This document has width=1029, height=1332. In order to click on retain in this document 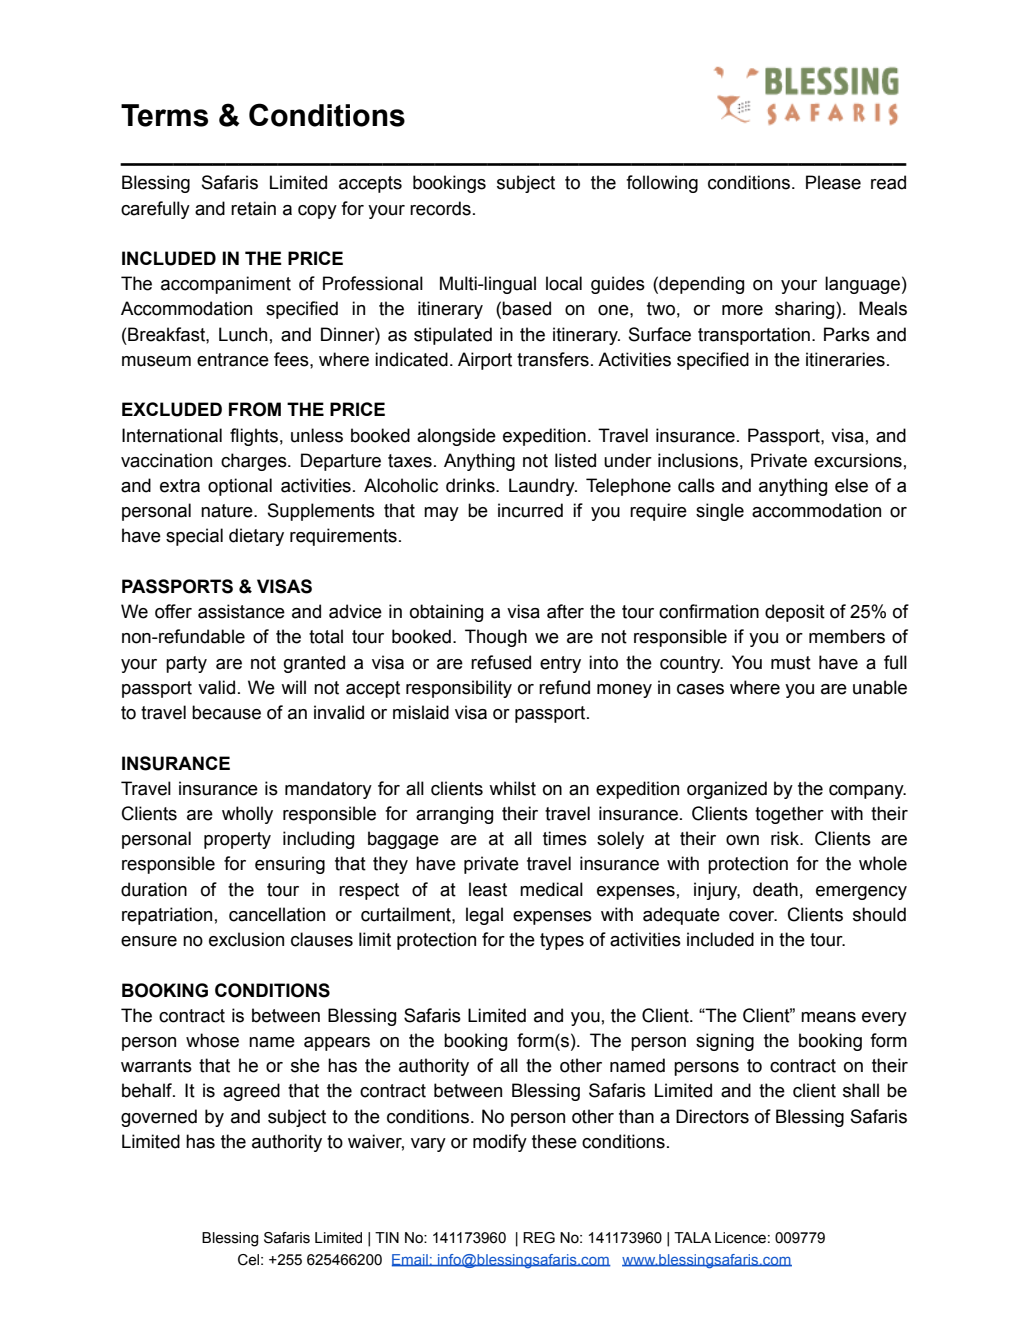, I will do `click(253, 208)`.
